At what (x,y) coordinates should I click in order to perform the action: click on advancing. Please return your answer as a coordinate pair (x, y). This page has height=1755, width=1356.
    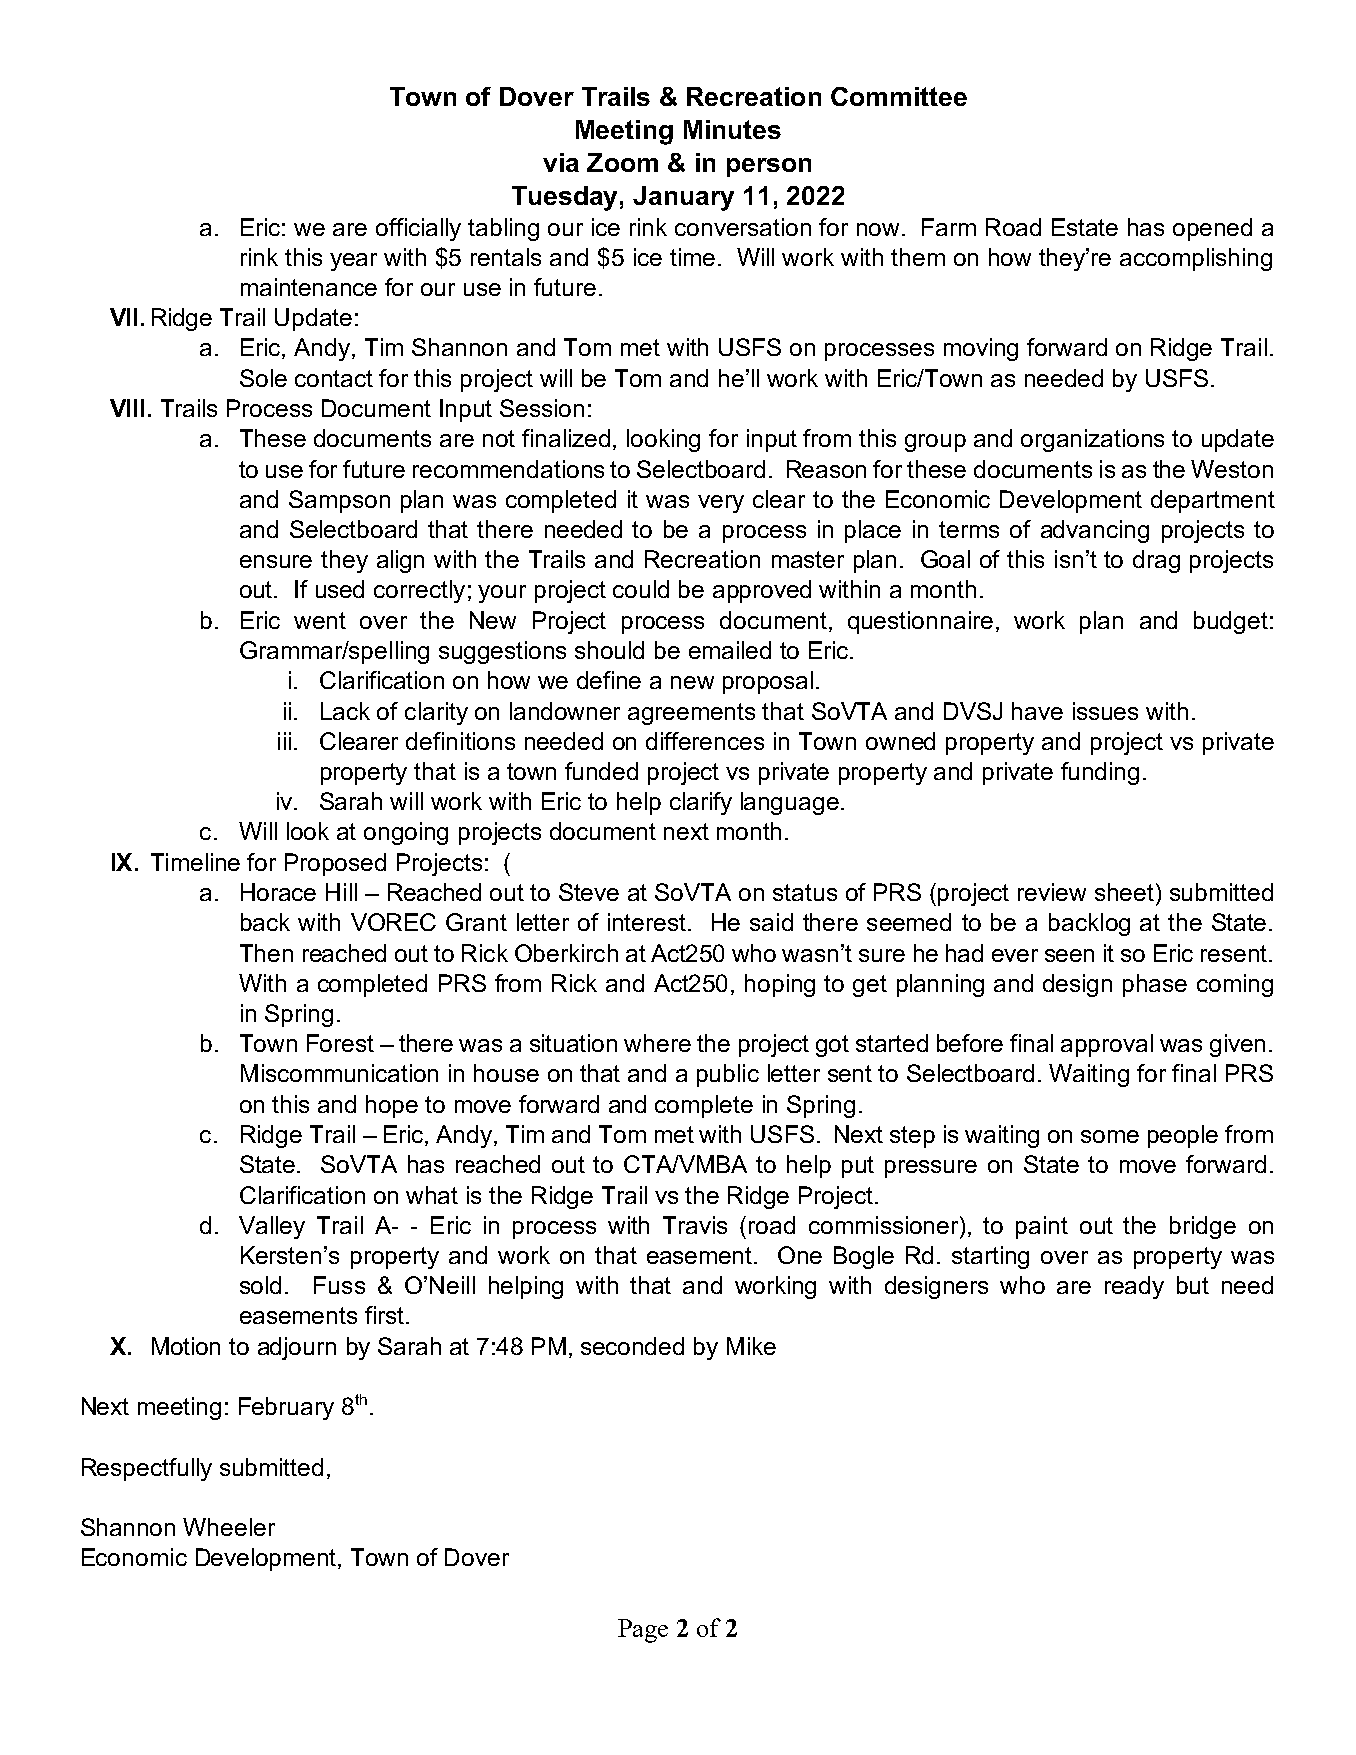
    Looking at the image, I should click on (1095, 531).
